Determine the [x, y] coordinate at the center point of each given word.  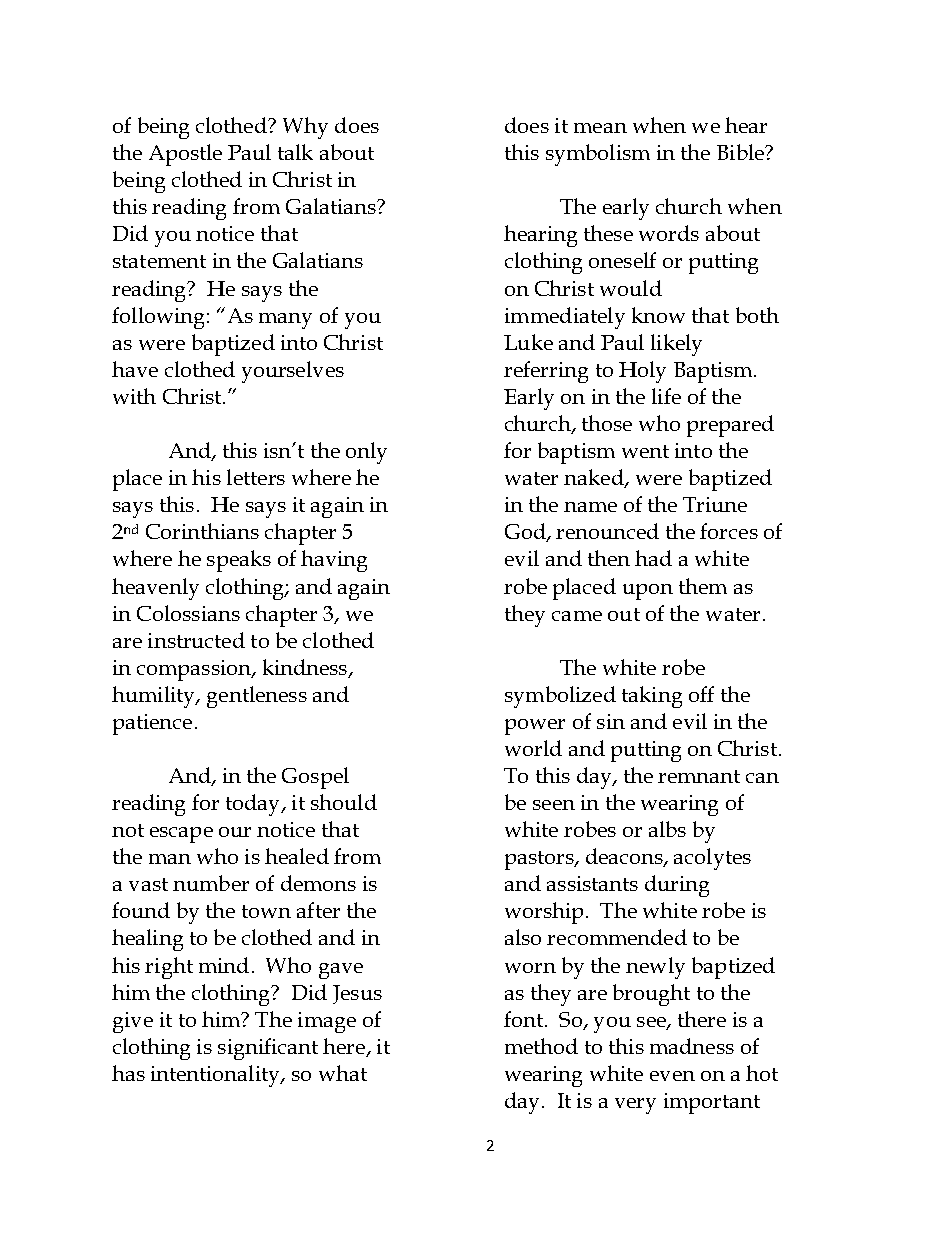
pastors [540, 860]
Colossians [188, 613]
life [666, 396]
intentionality [216, 1076]
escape [181, 835]
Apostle [185, 155]
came [577, 616]
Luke [528, 342]
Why [305, 128]
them [703, 586]
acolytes [712, 859]
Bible [742, 152]
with [134, 396]
